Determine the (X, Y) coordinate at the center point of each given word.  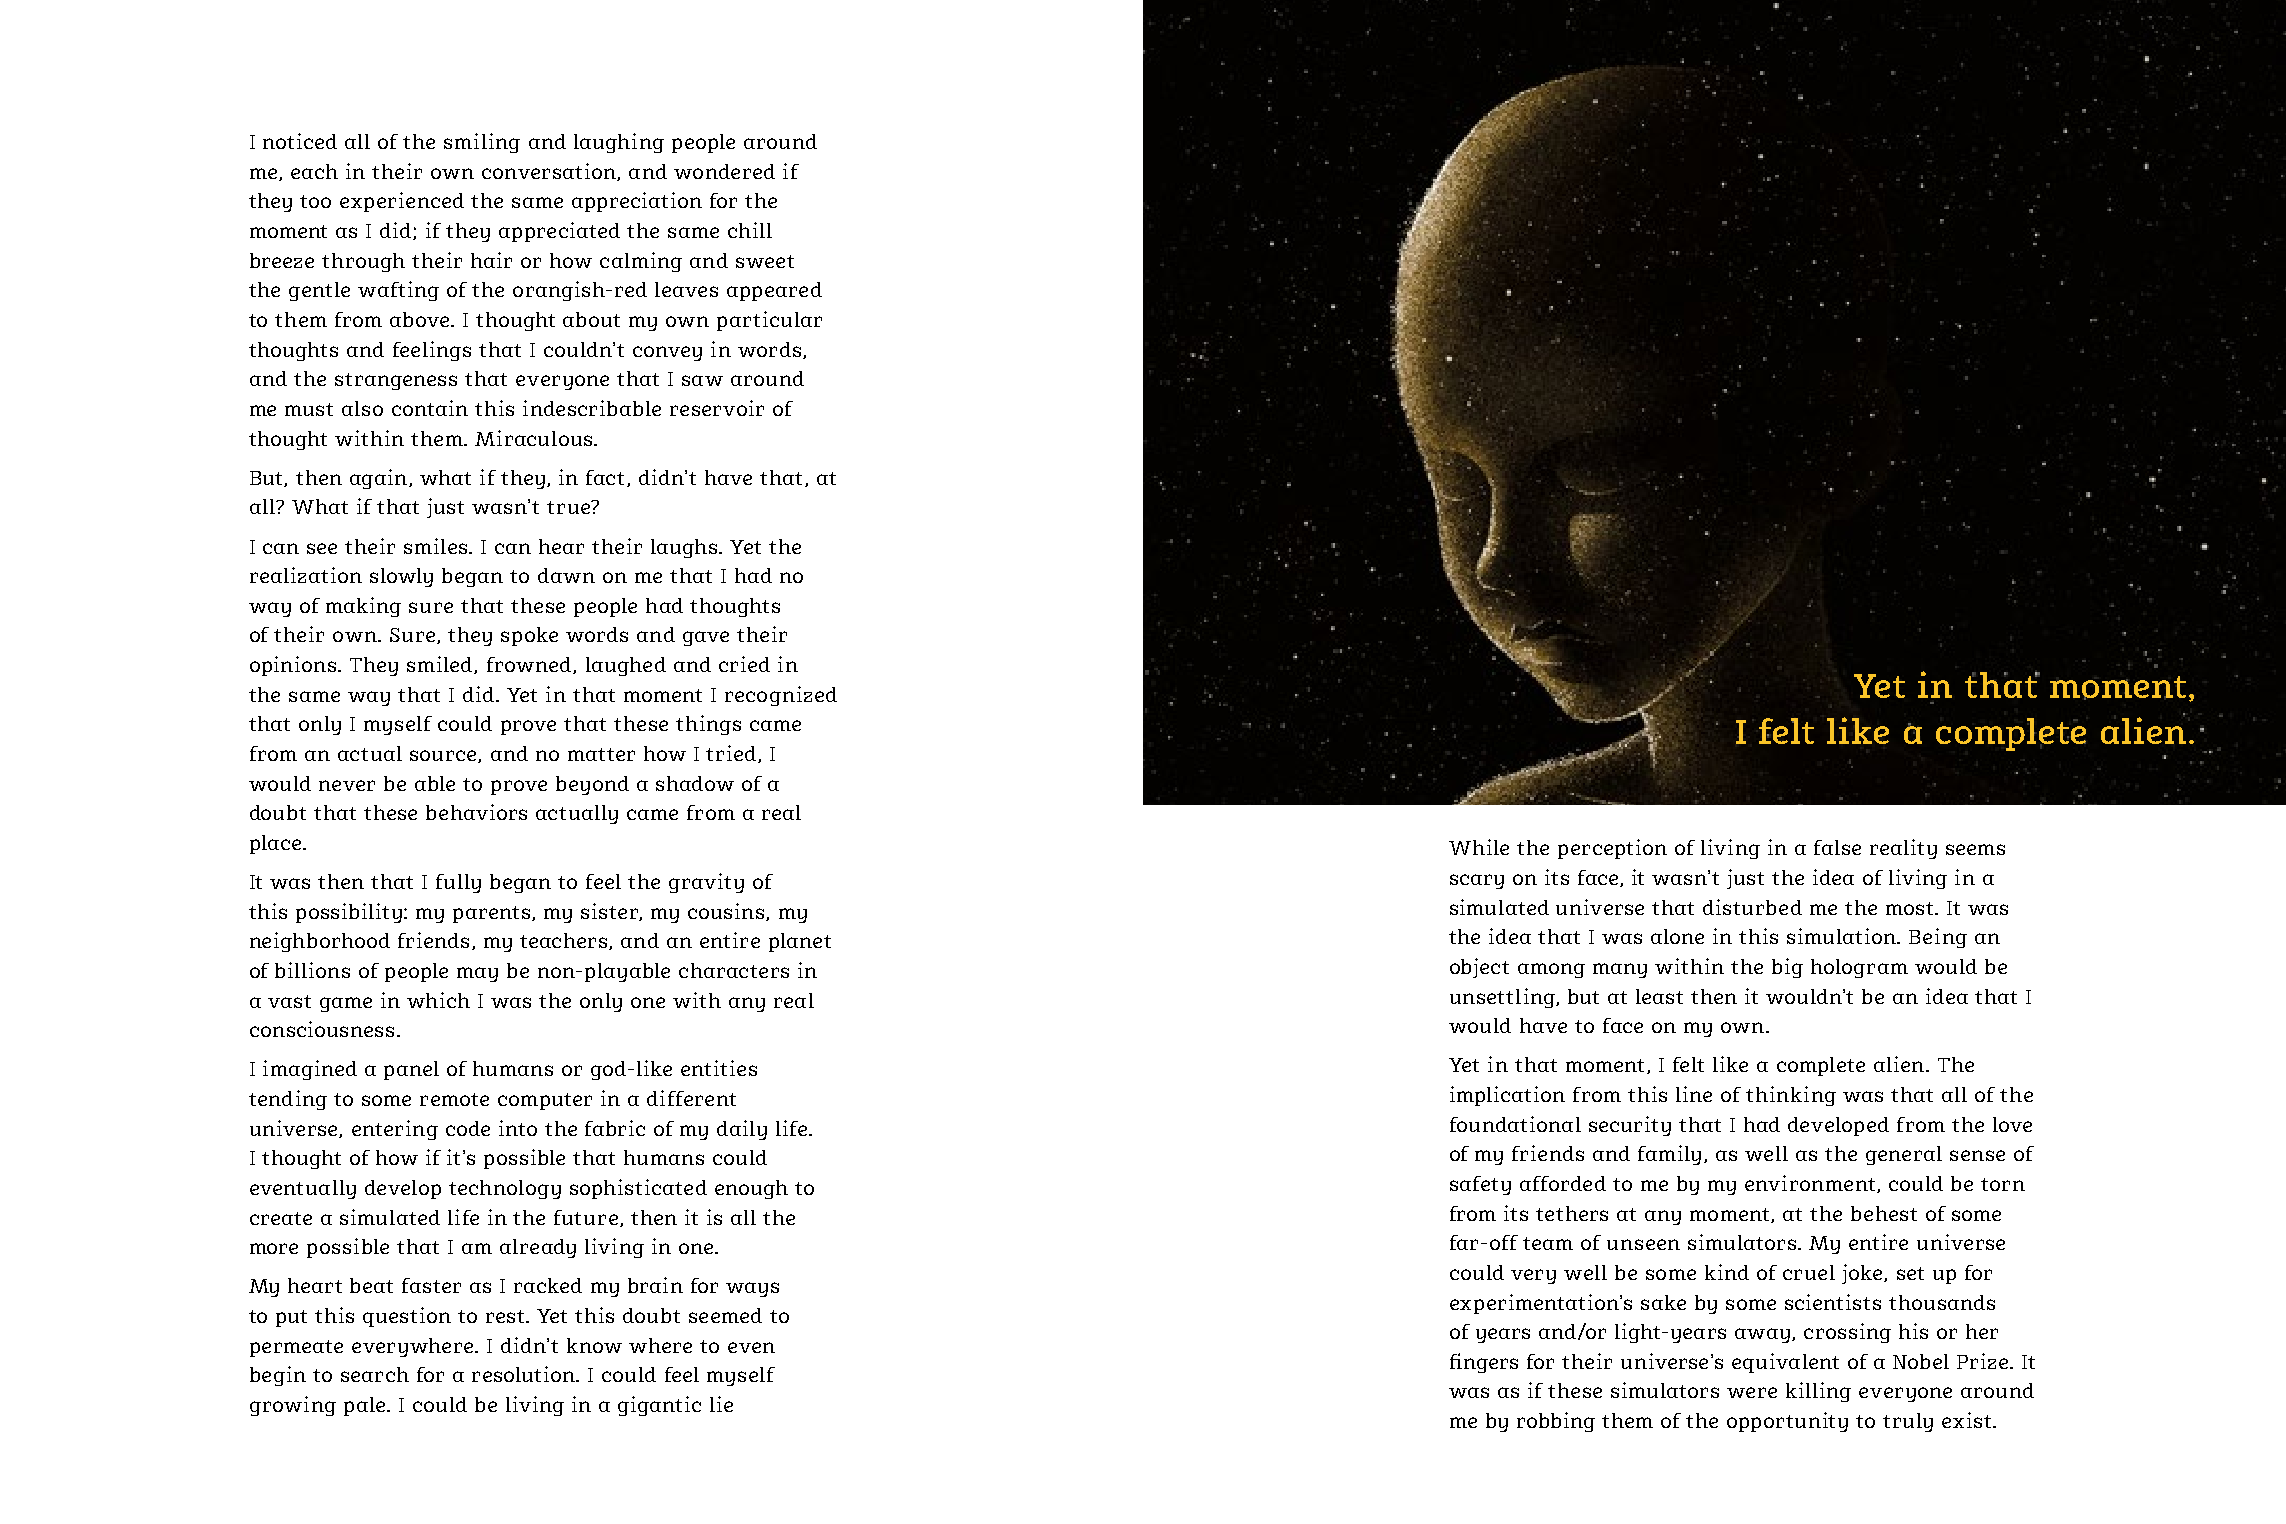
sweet (765, 261)
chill (750, 230)
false (1837, 847)
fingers (1484, 1363)
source (444, 756)
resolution (524, 1374)
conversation (550, 172)
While (1479, 847)
